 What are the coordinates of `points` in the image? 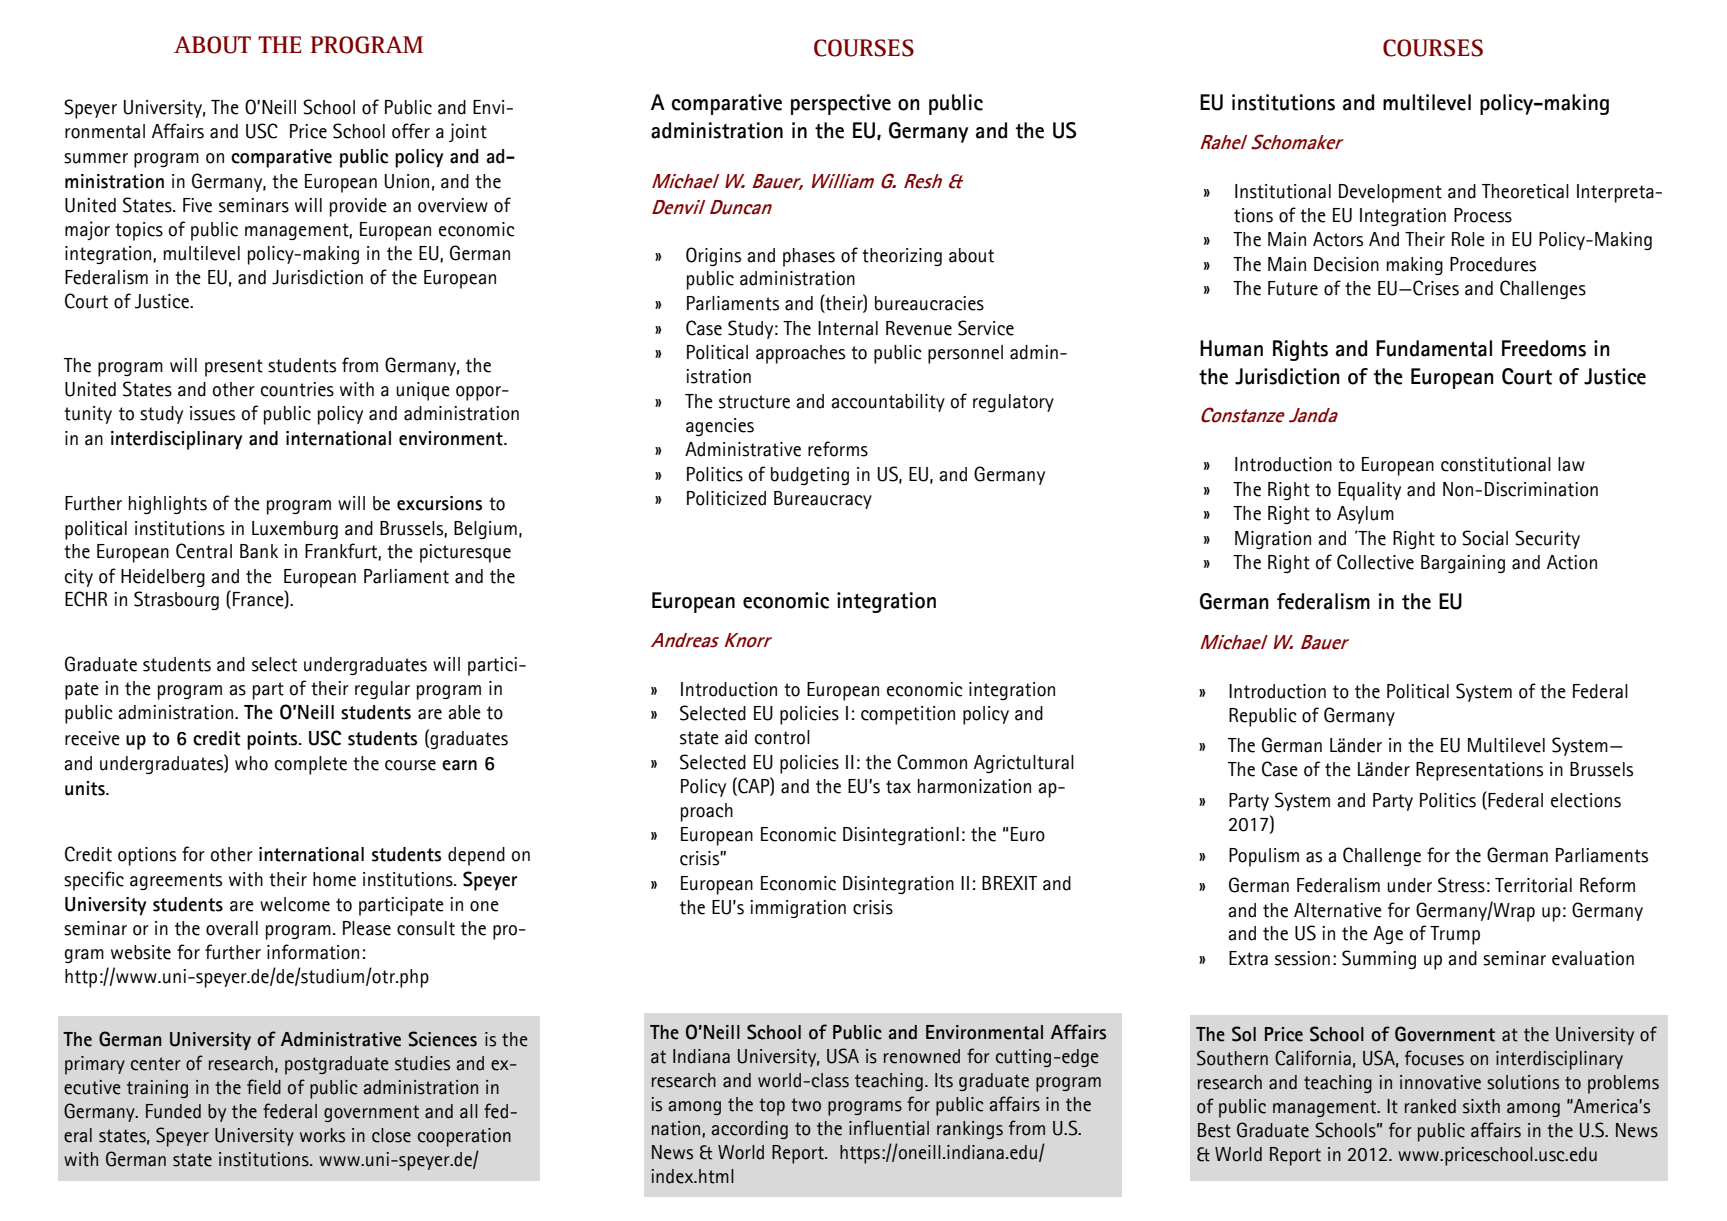 It's located at (273, 740).
